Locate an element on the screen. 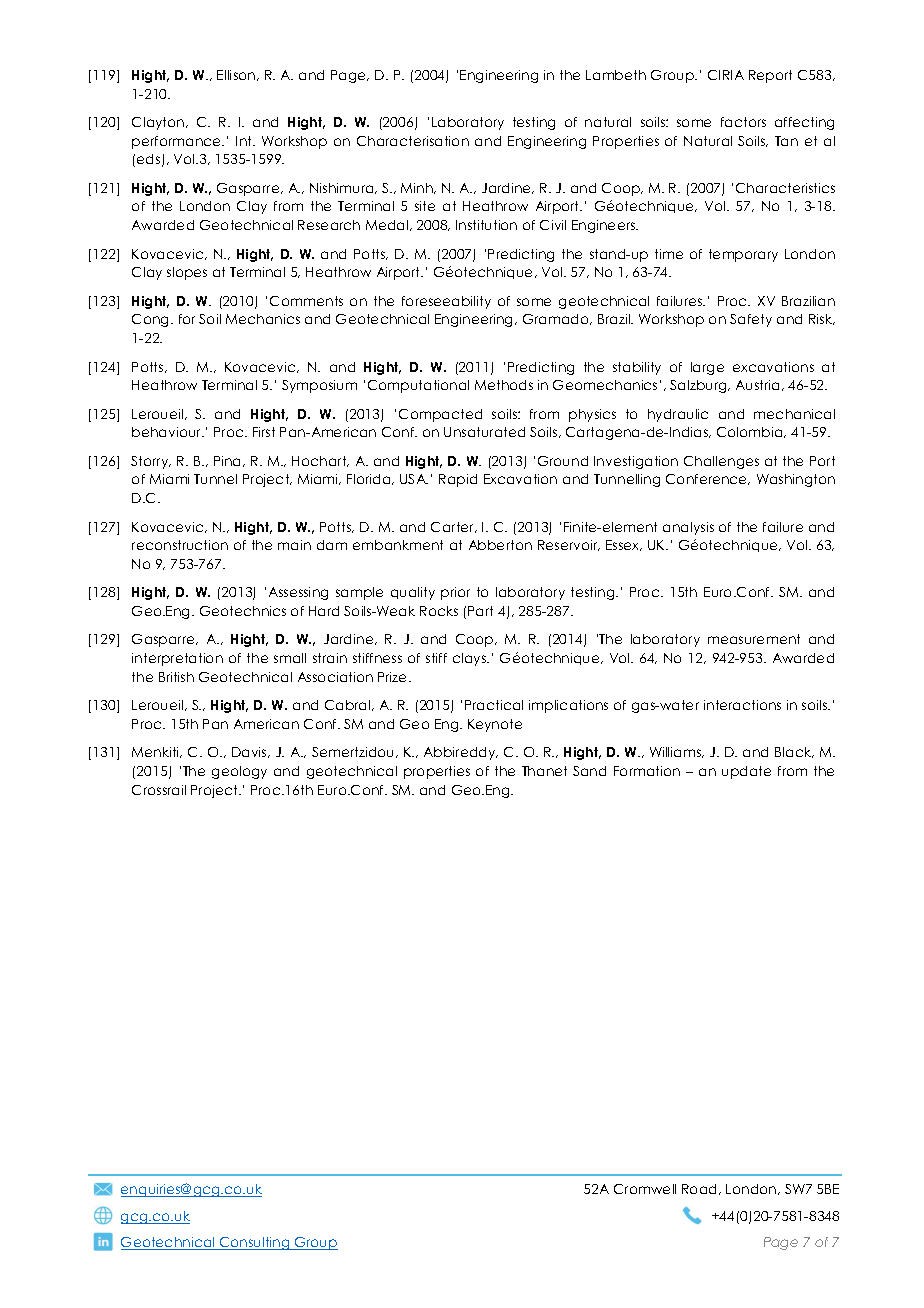  Road is located at coordinates (701, 1189).
